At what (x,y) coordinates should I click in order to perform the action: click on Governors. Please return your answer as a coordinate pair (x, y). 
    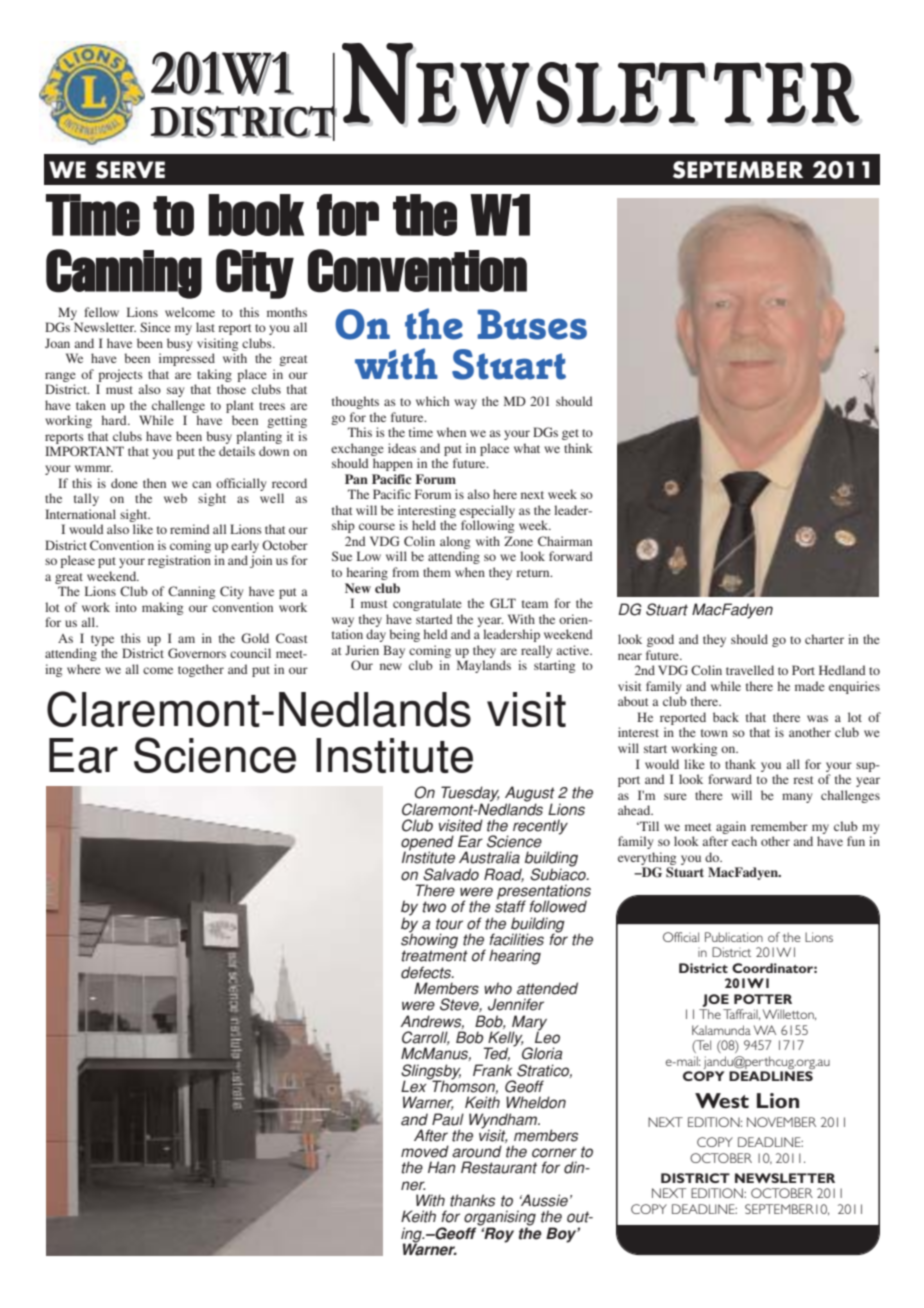
    Looking at the image, I should click on (197, 653).
